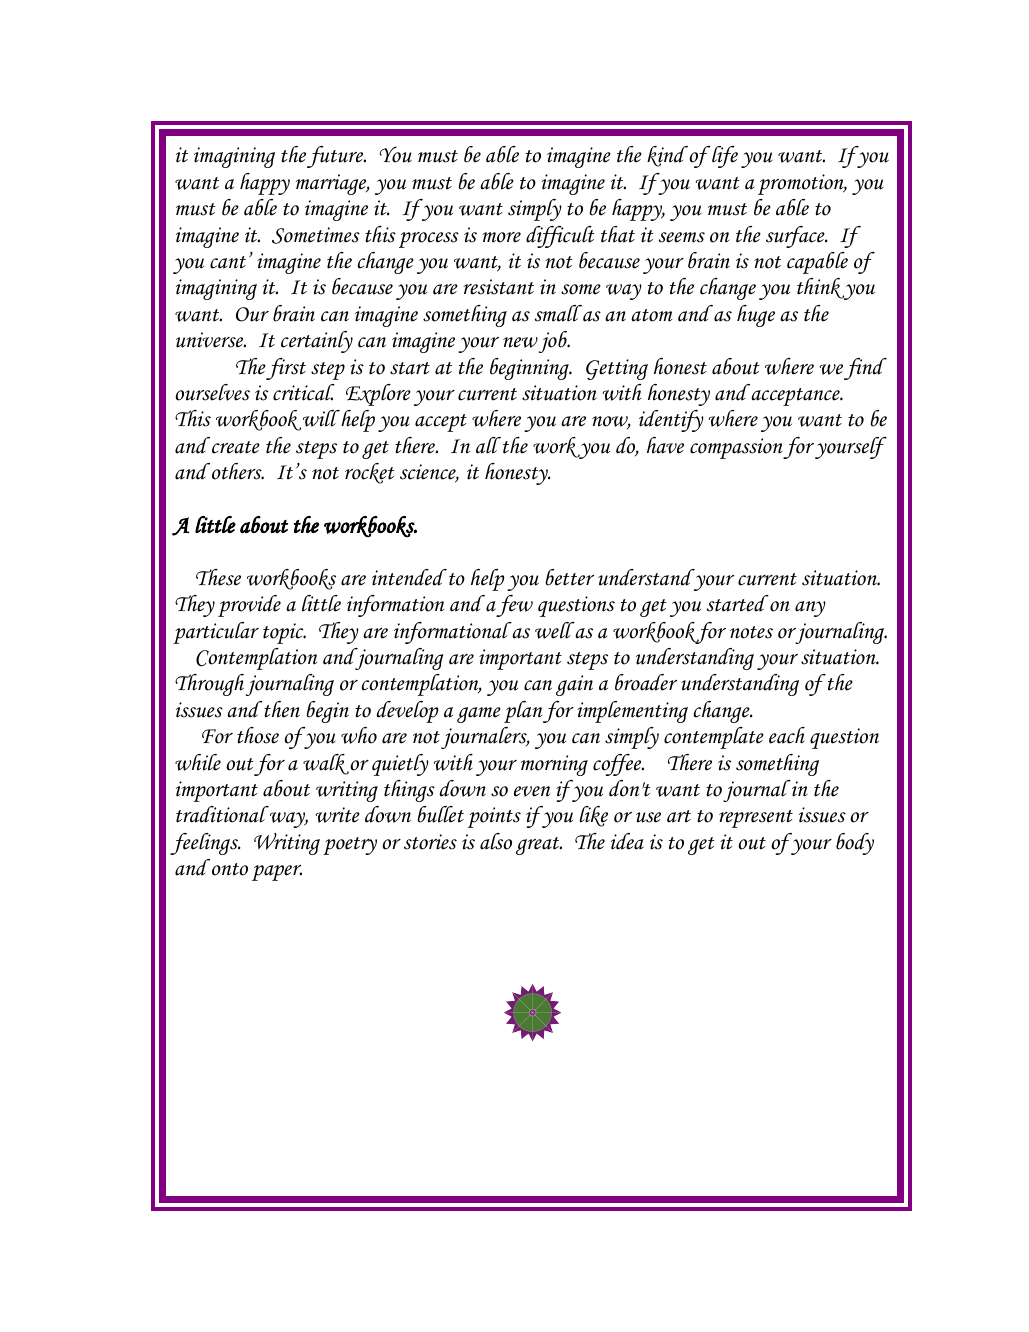 The image size is (1029, 1332). I want to click on each, so click(787, 735).
